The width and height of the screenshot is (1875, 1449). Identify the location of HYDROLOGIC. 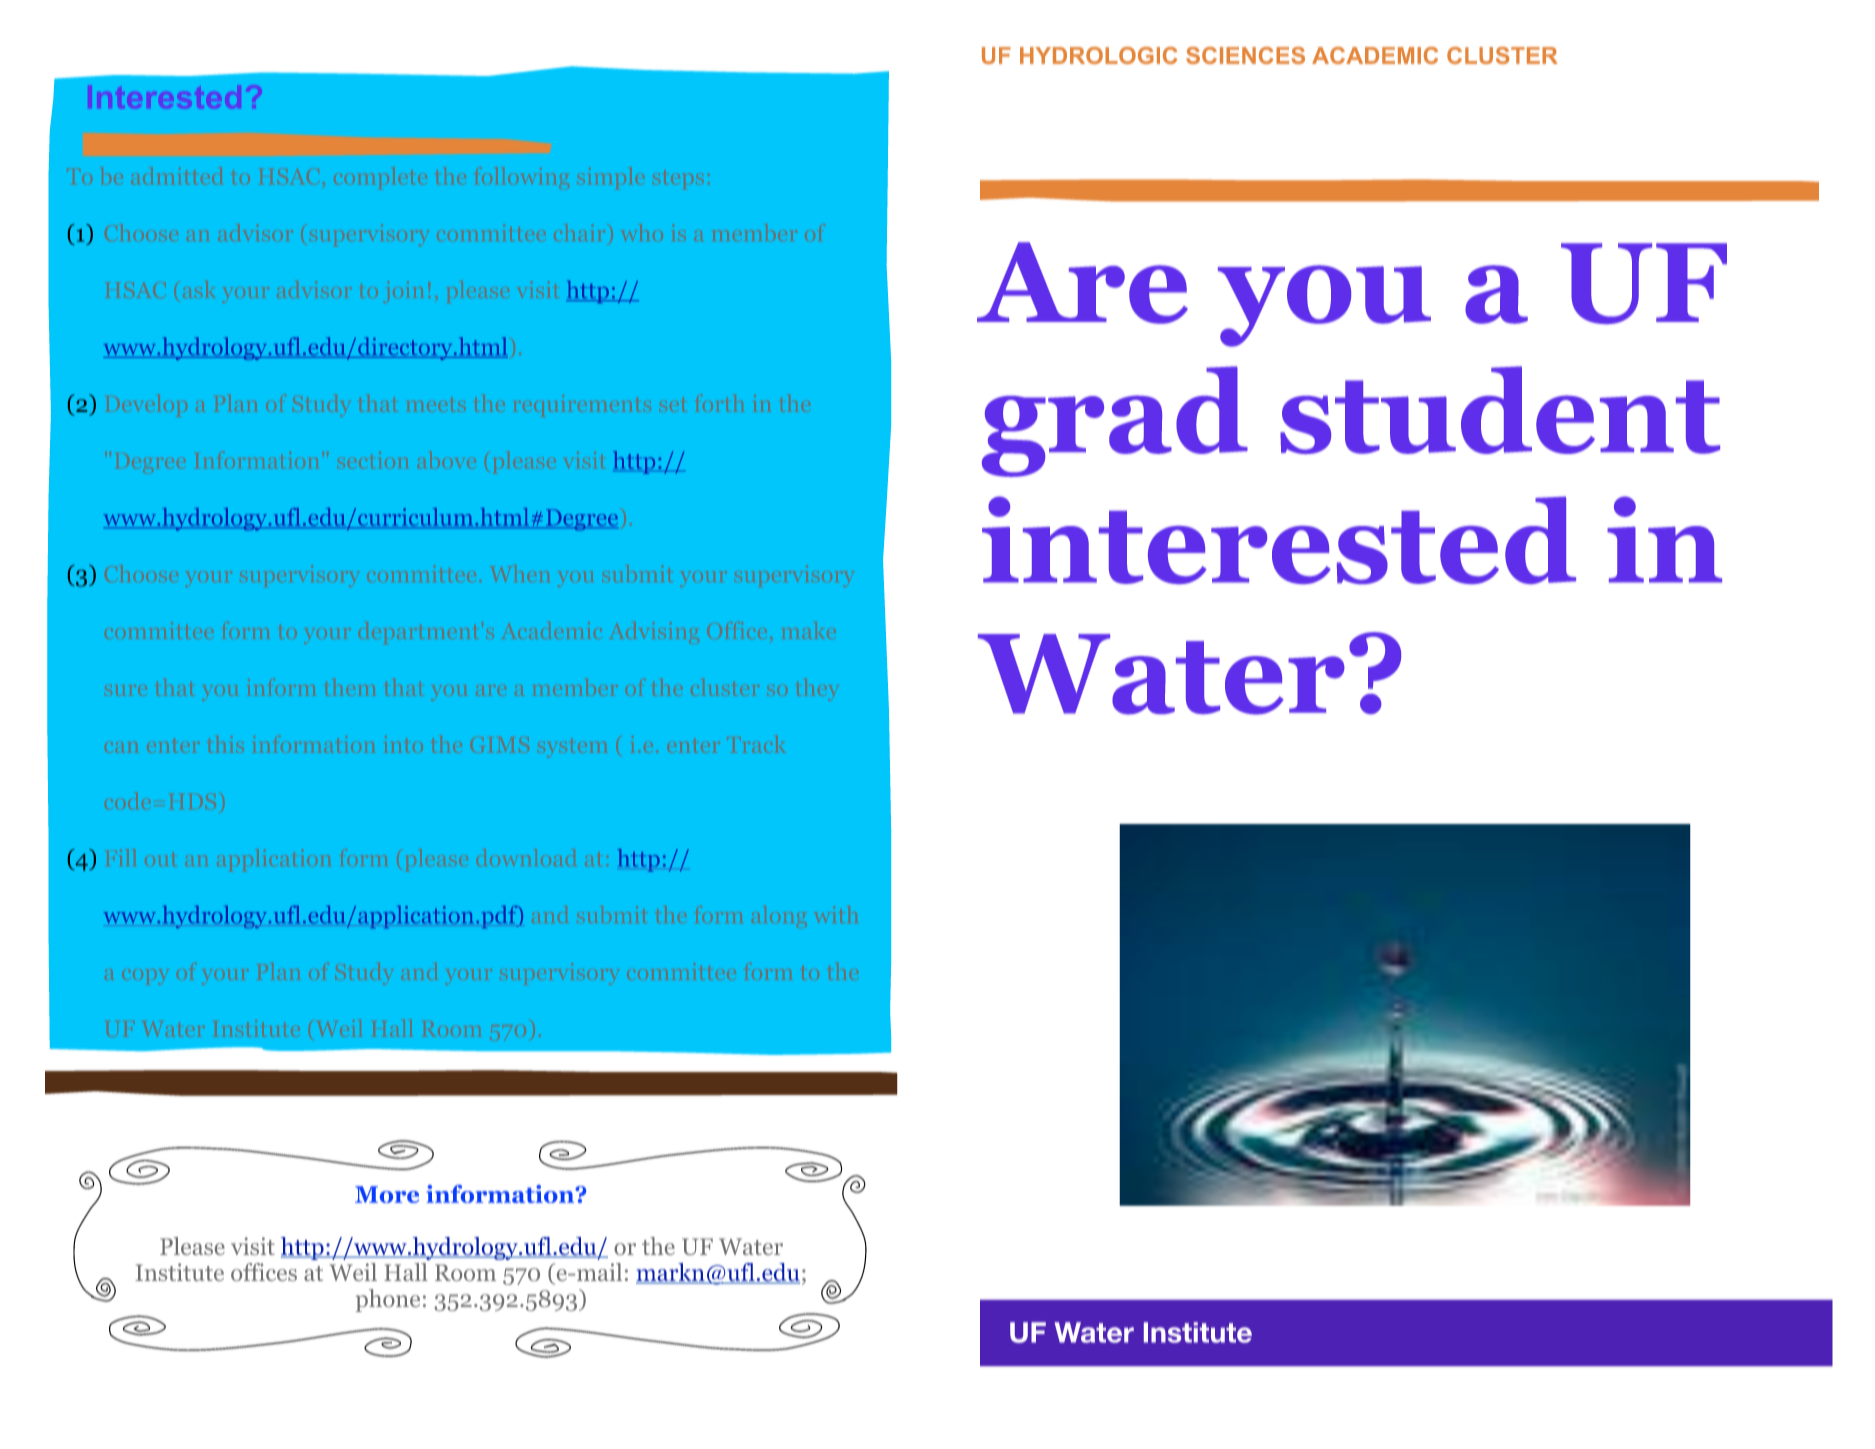
(1098, 55).
